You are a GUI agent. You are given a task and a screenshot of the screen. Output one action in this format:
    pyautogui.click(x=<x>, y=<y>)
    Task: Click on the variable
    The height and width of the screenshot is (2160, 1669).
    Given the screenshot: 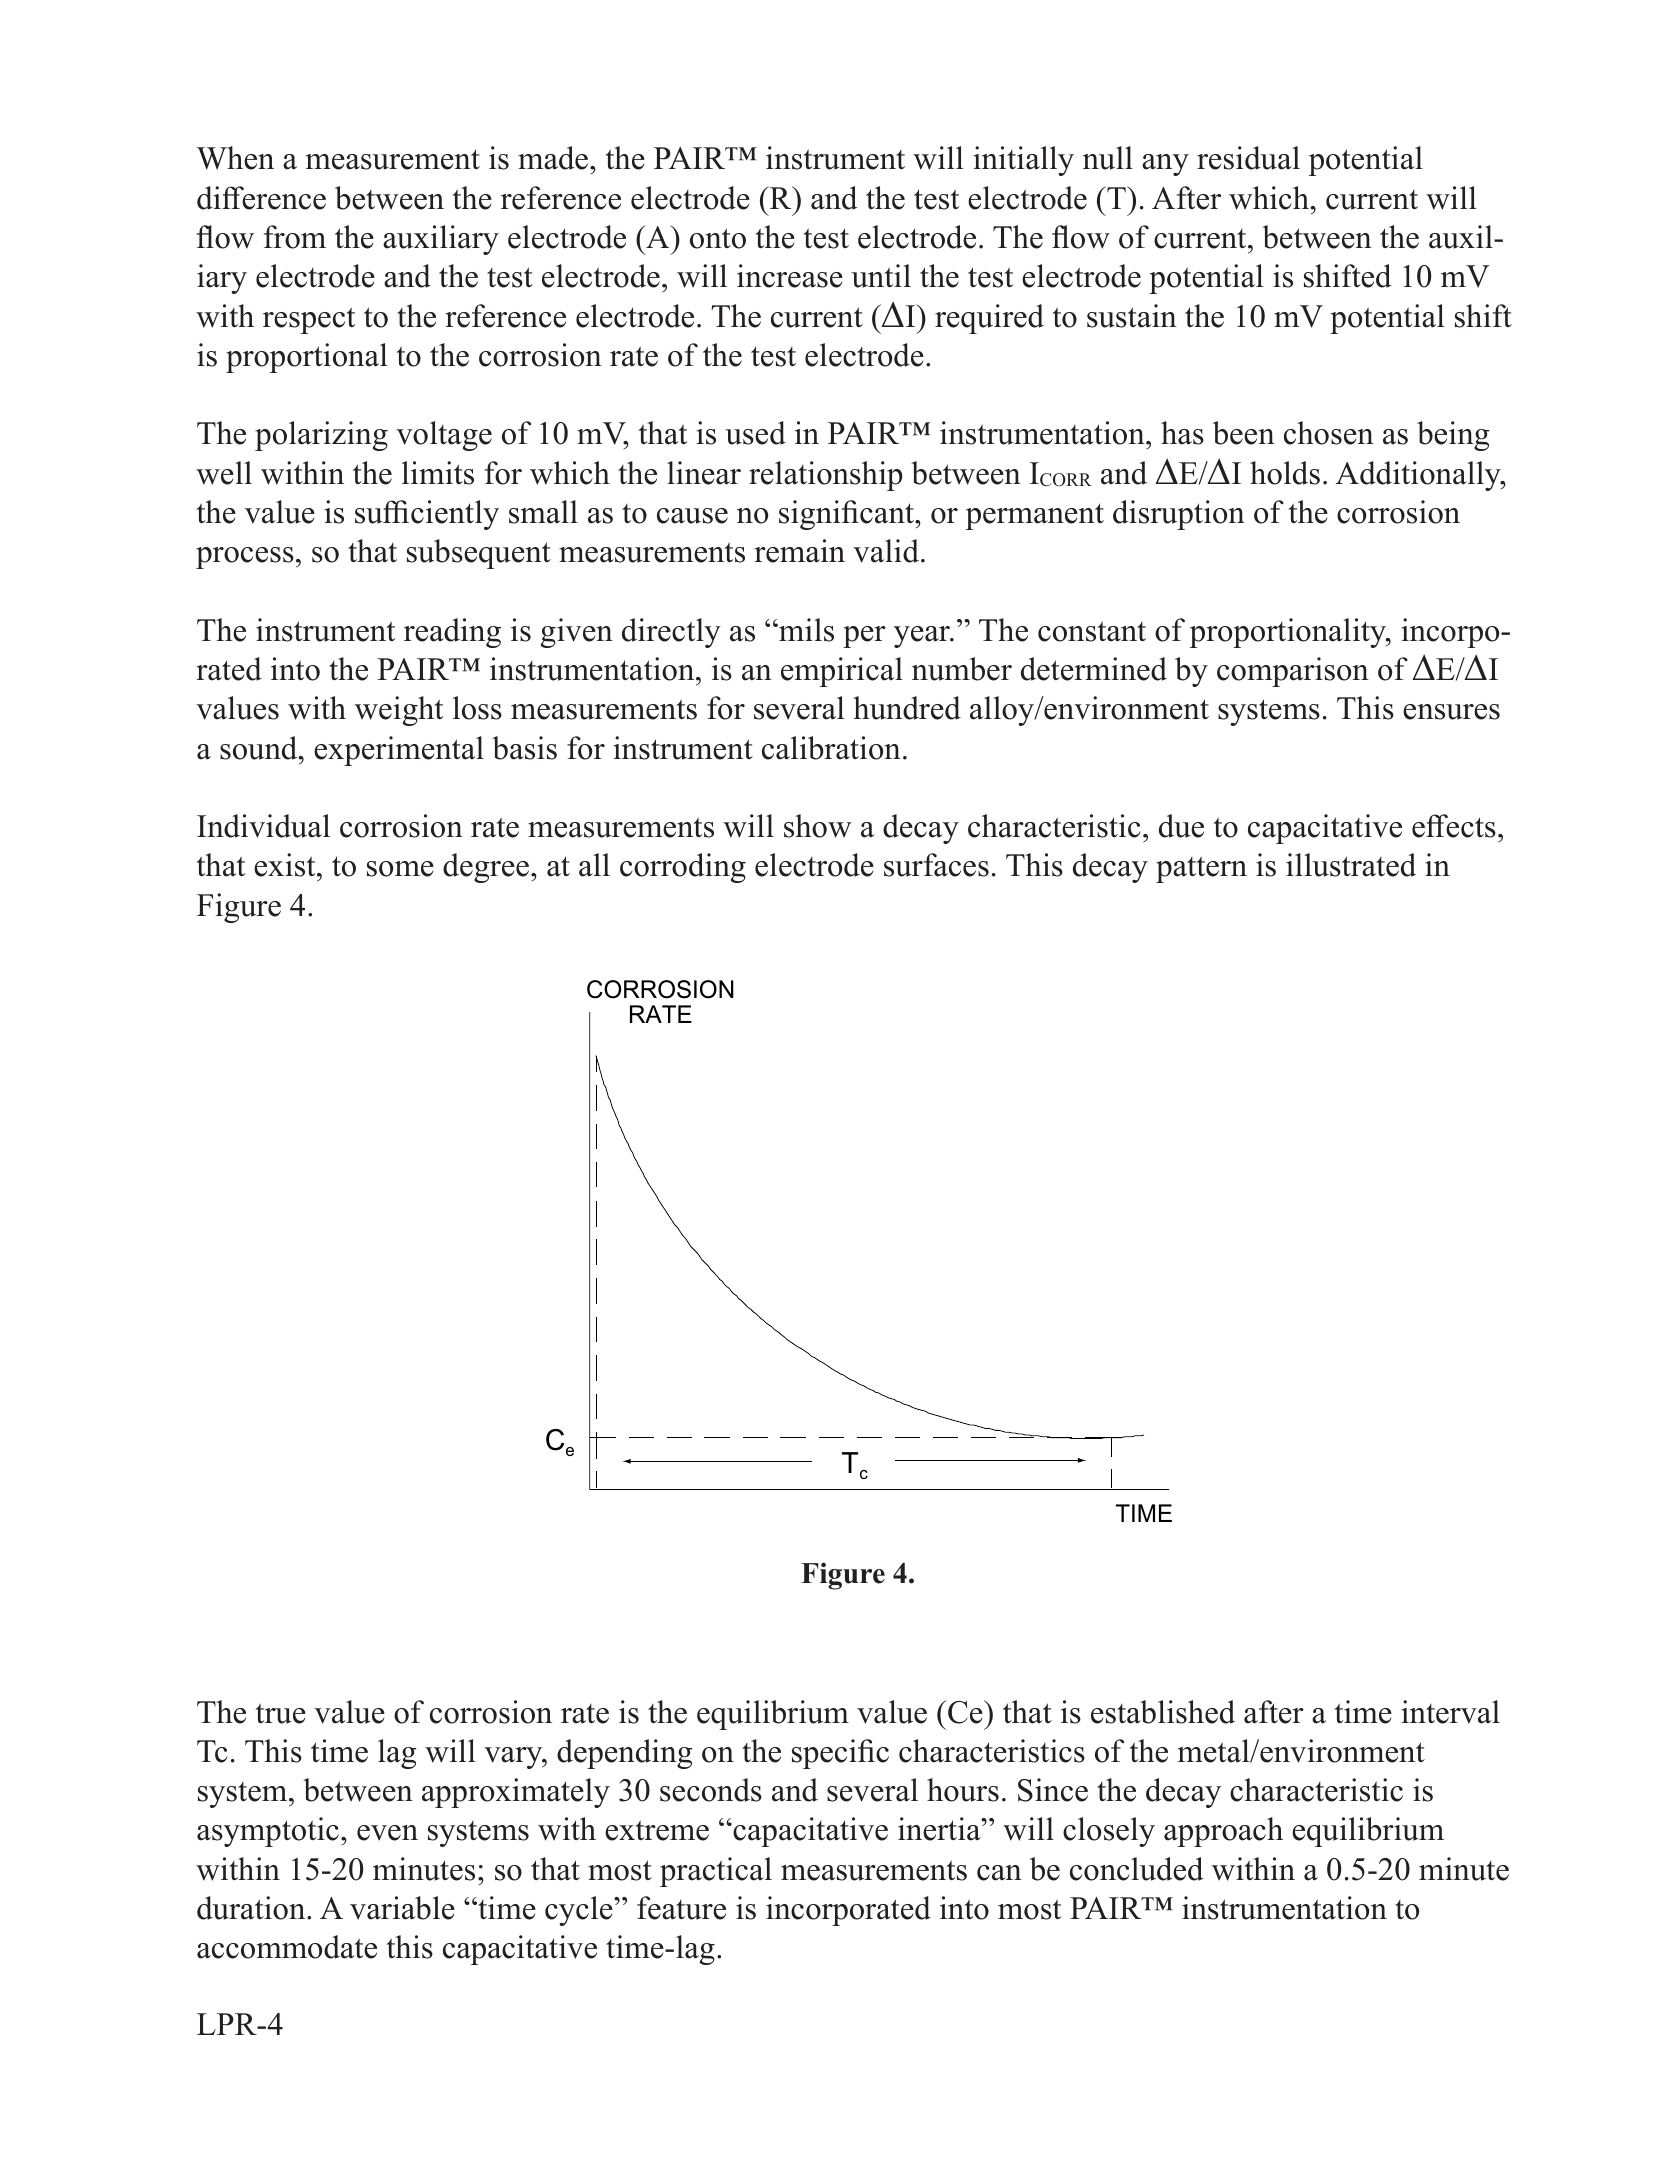 What is the action you would take?
    pyautogui.click(x=402, y=1908)
